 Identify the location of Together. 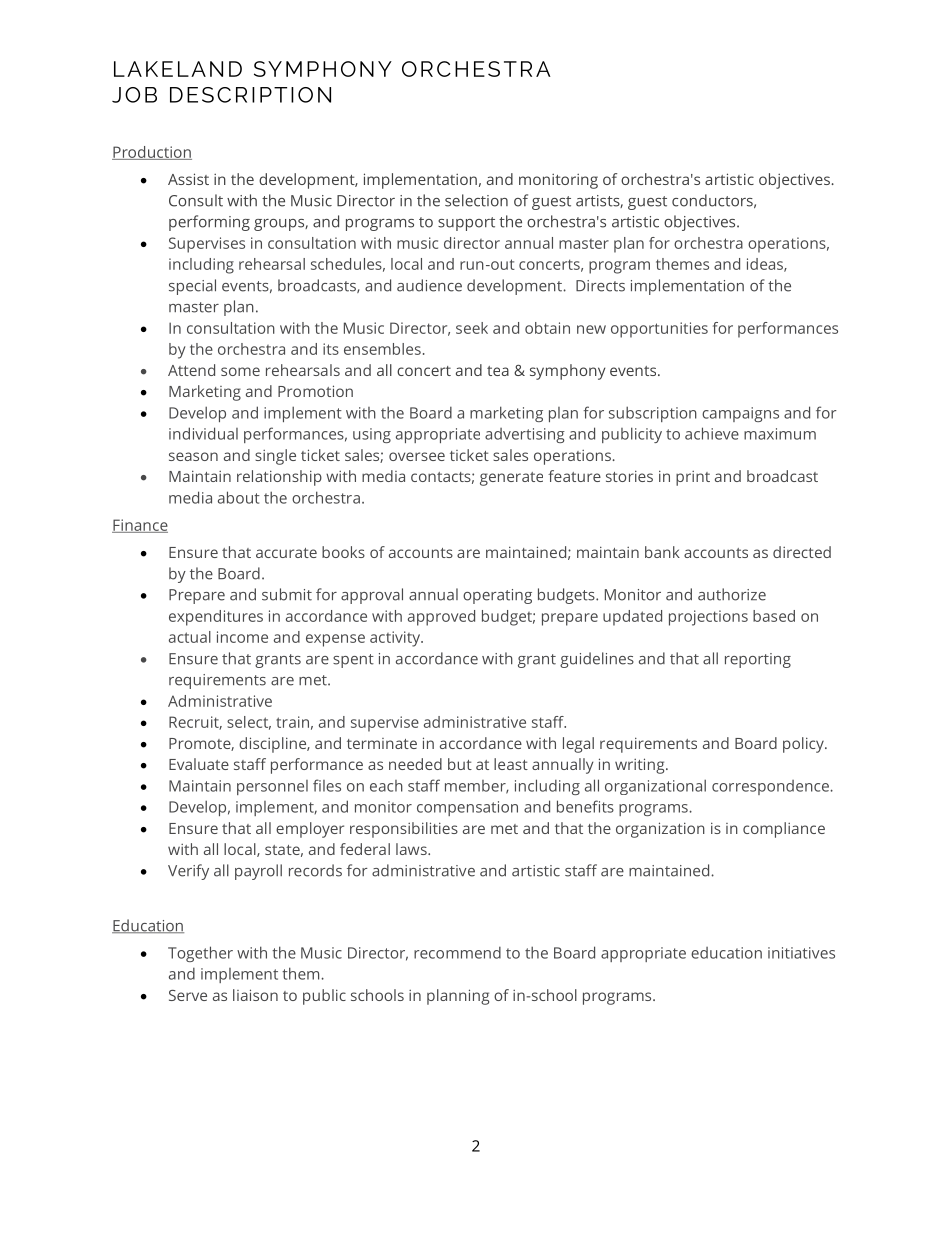
(200, 954).
